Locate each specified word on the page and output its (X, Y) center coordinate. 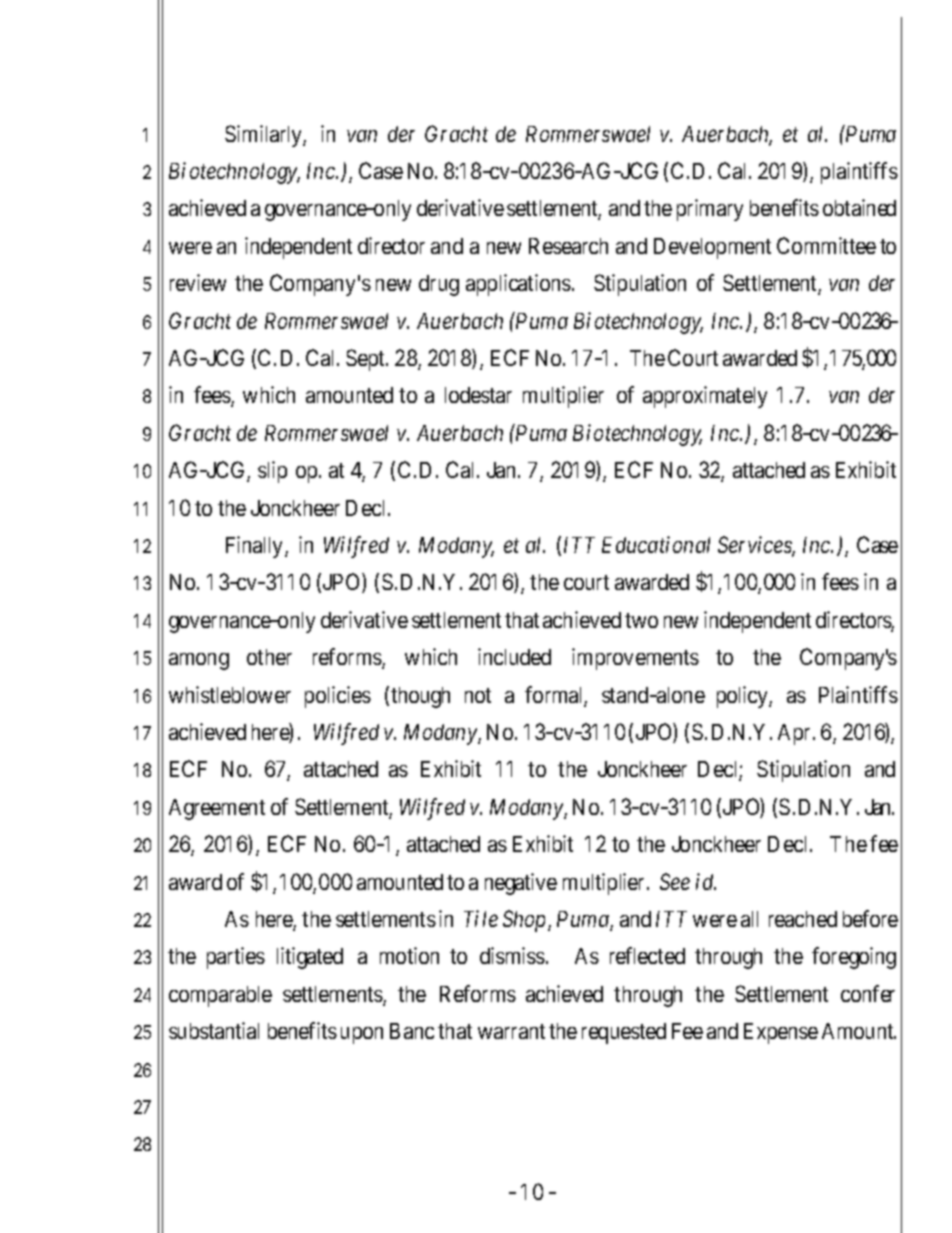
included (514, 656)
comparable (220, 996)
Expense (781, 1033)
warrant (511, 1031)
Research (568, 246)
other (269, 657)
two (641, 620)
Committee (826, 245)
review (198, 282)
